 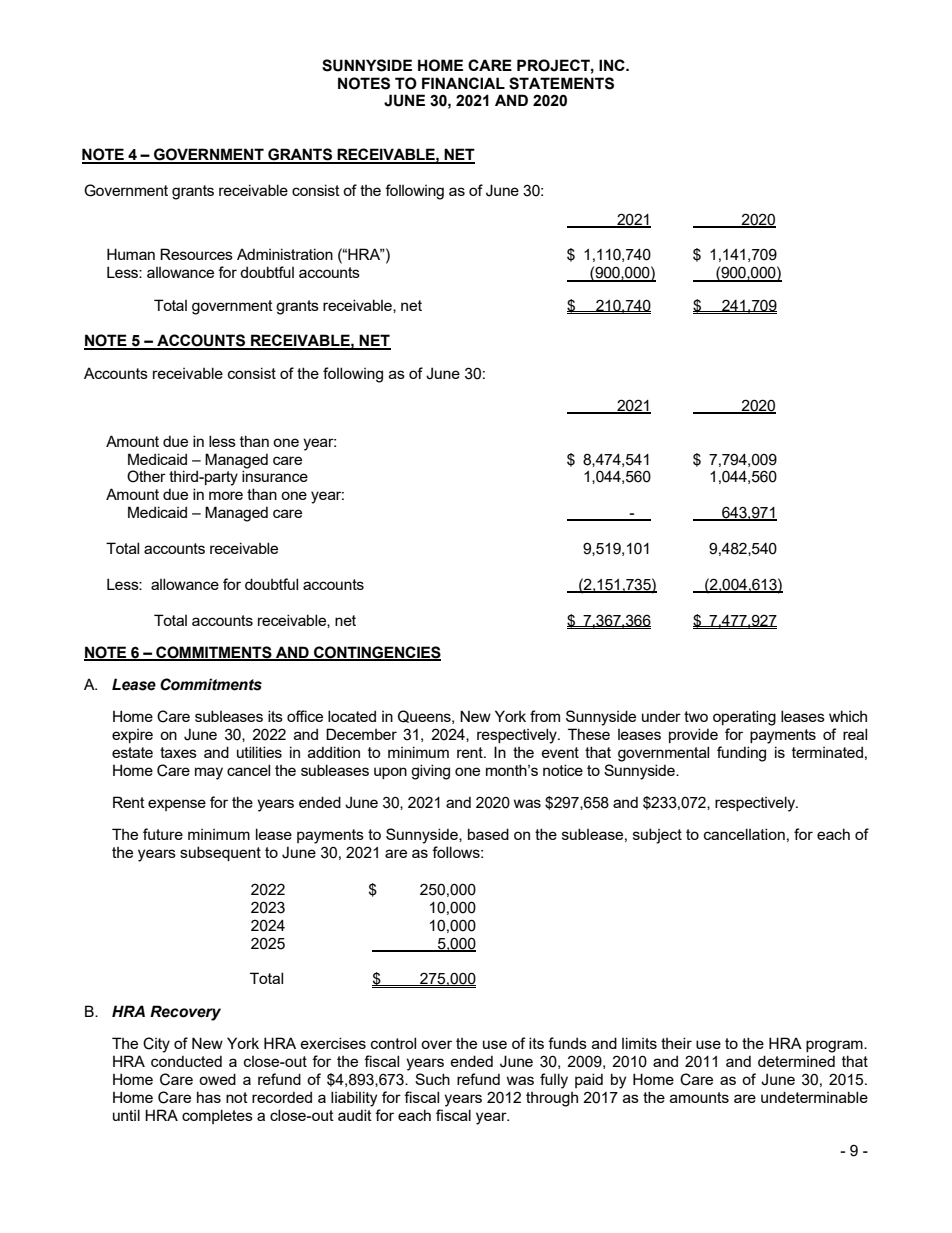 I want to click on CONTINGENCIES, so click(x=376, y=653).
